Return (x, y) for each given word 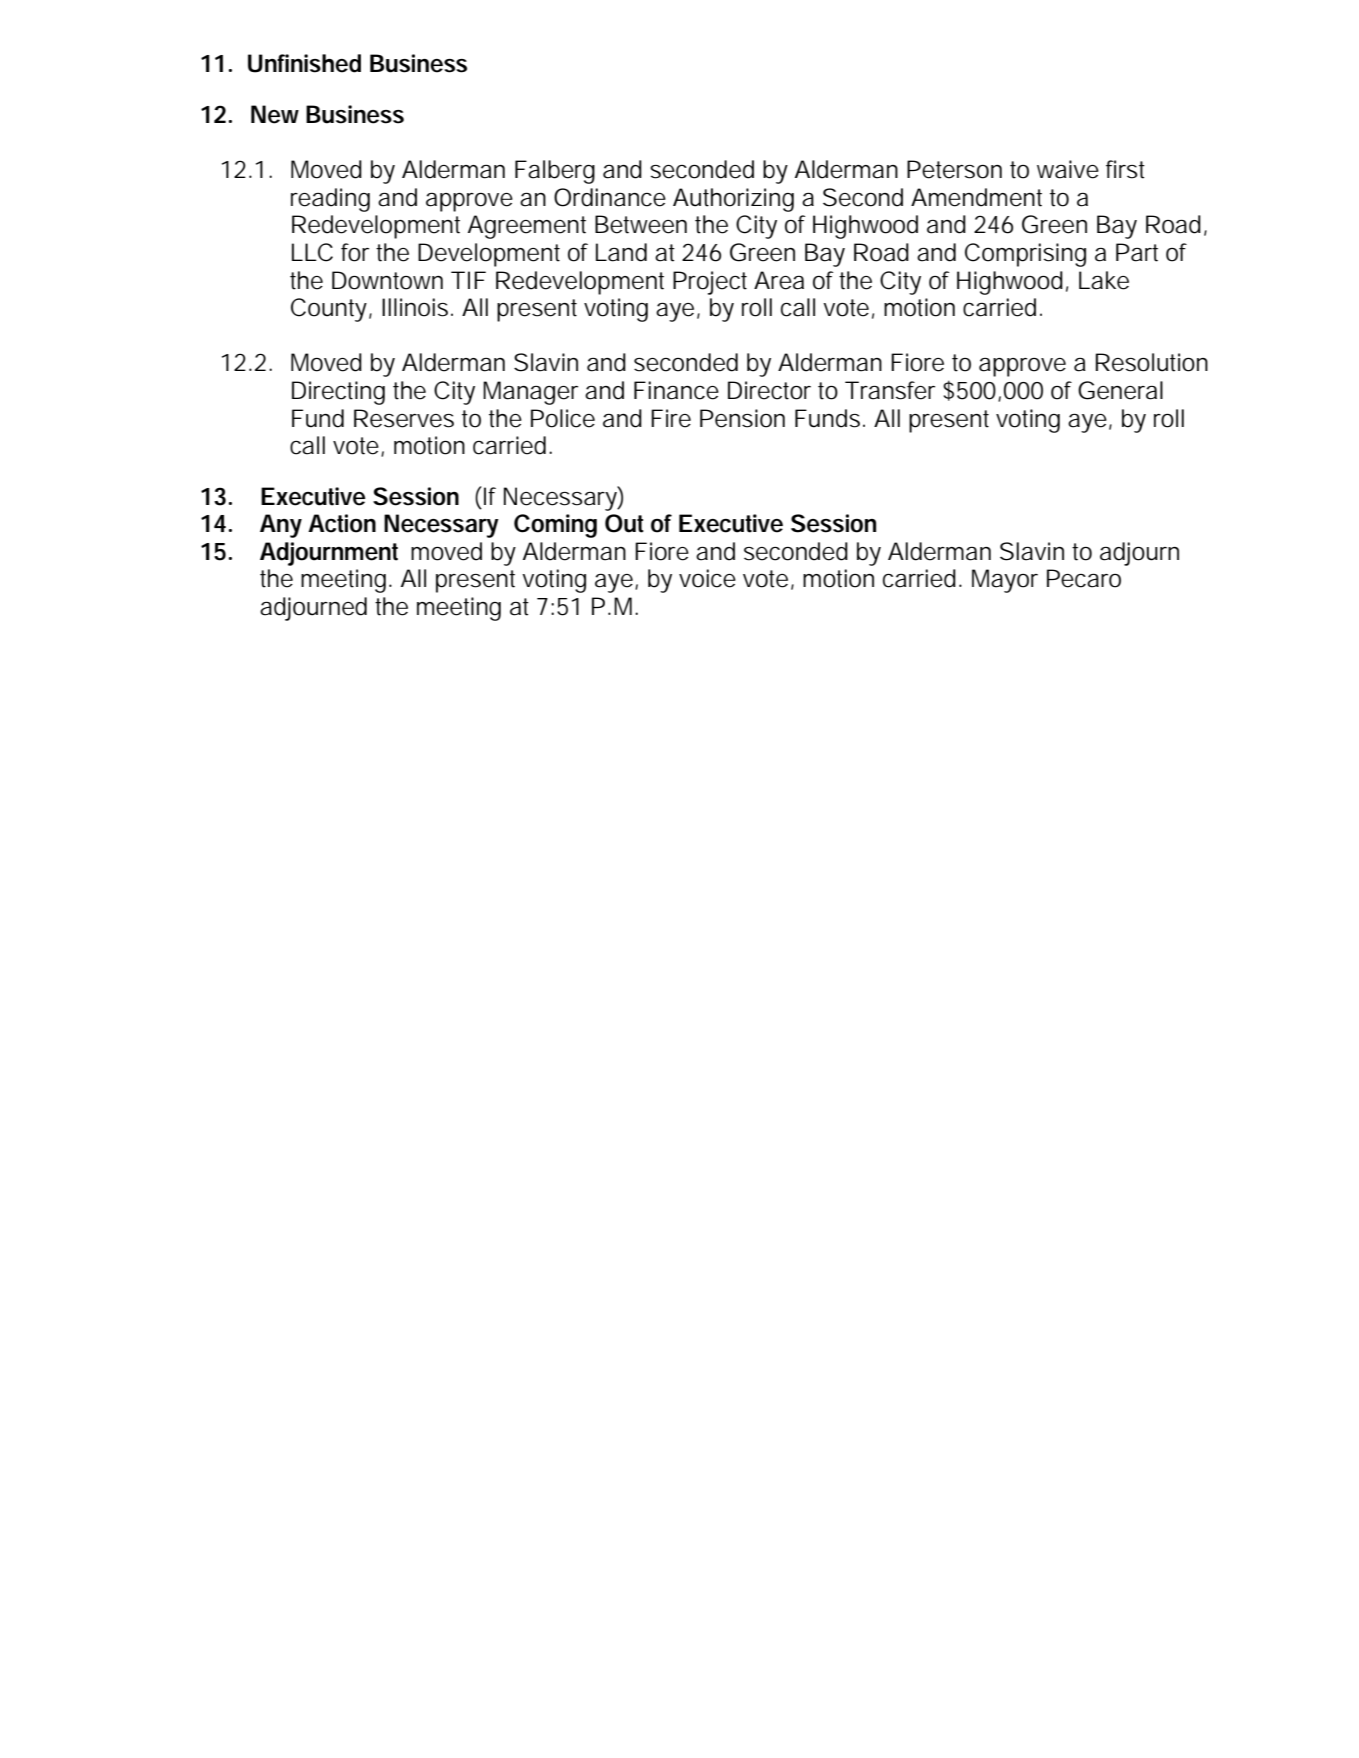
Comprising (1025, 255)
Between (641, 224)
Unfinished (304, 63)
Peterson (954, 169)
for (355, 252)
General (1120, 390)
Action (342, 523)
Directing (338, 393)
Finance (676, 390)
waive (1068, 169)
